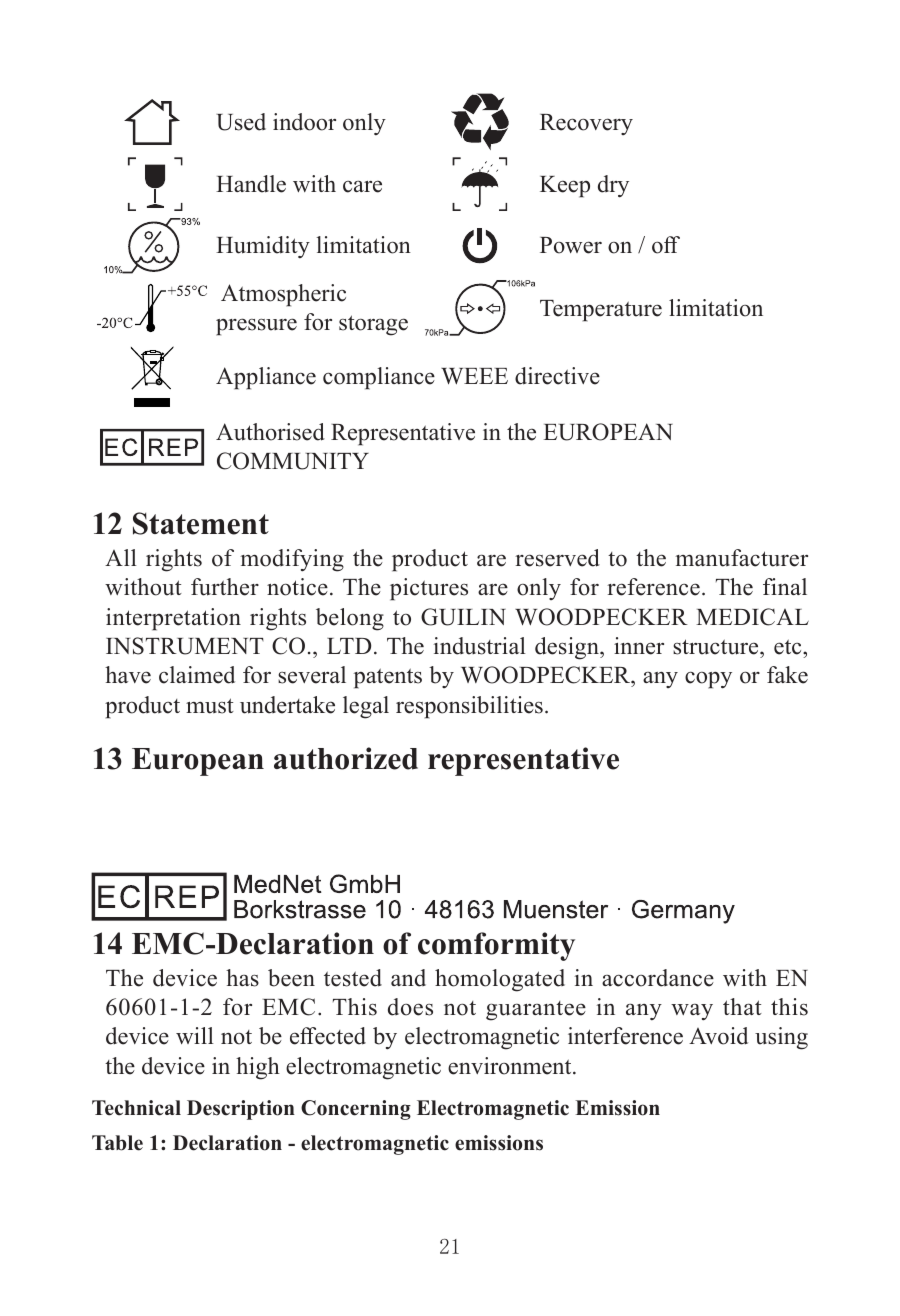  Describe the element at coordinates (658, 978) in the screenshot. I see `accordance` at that location.
